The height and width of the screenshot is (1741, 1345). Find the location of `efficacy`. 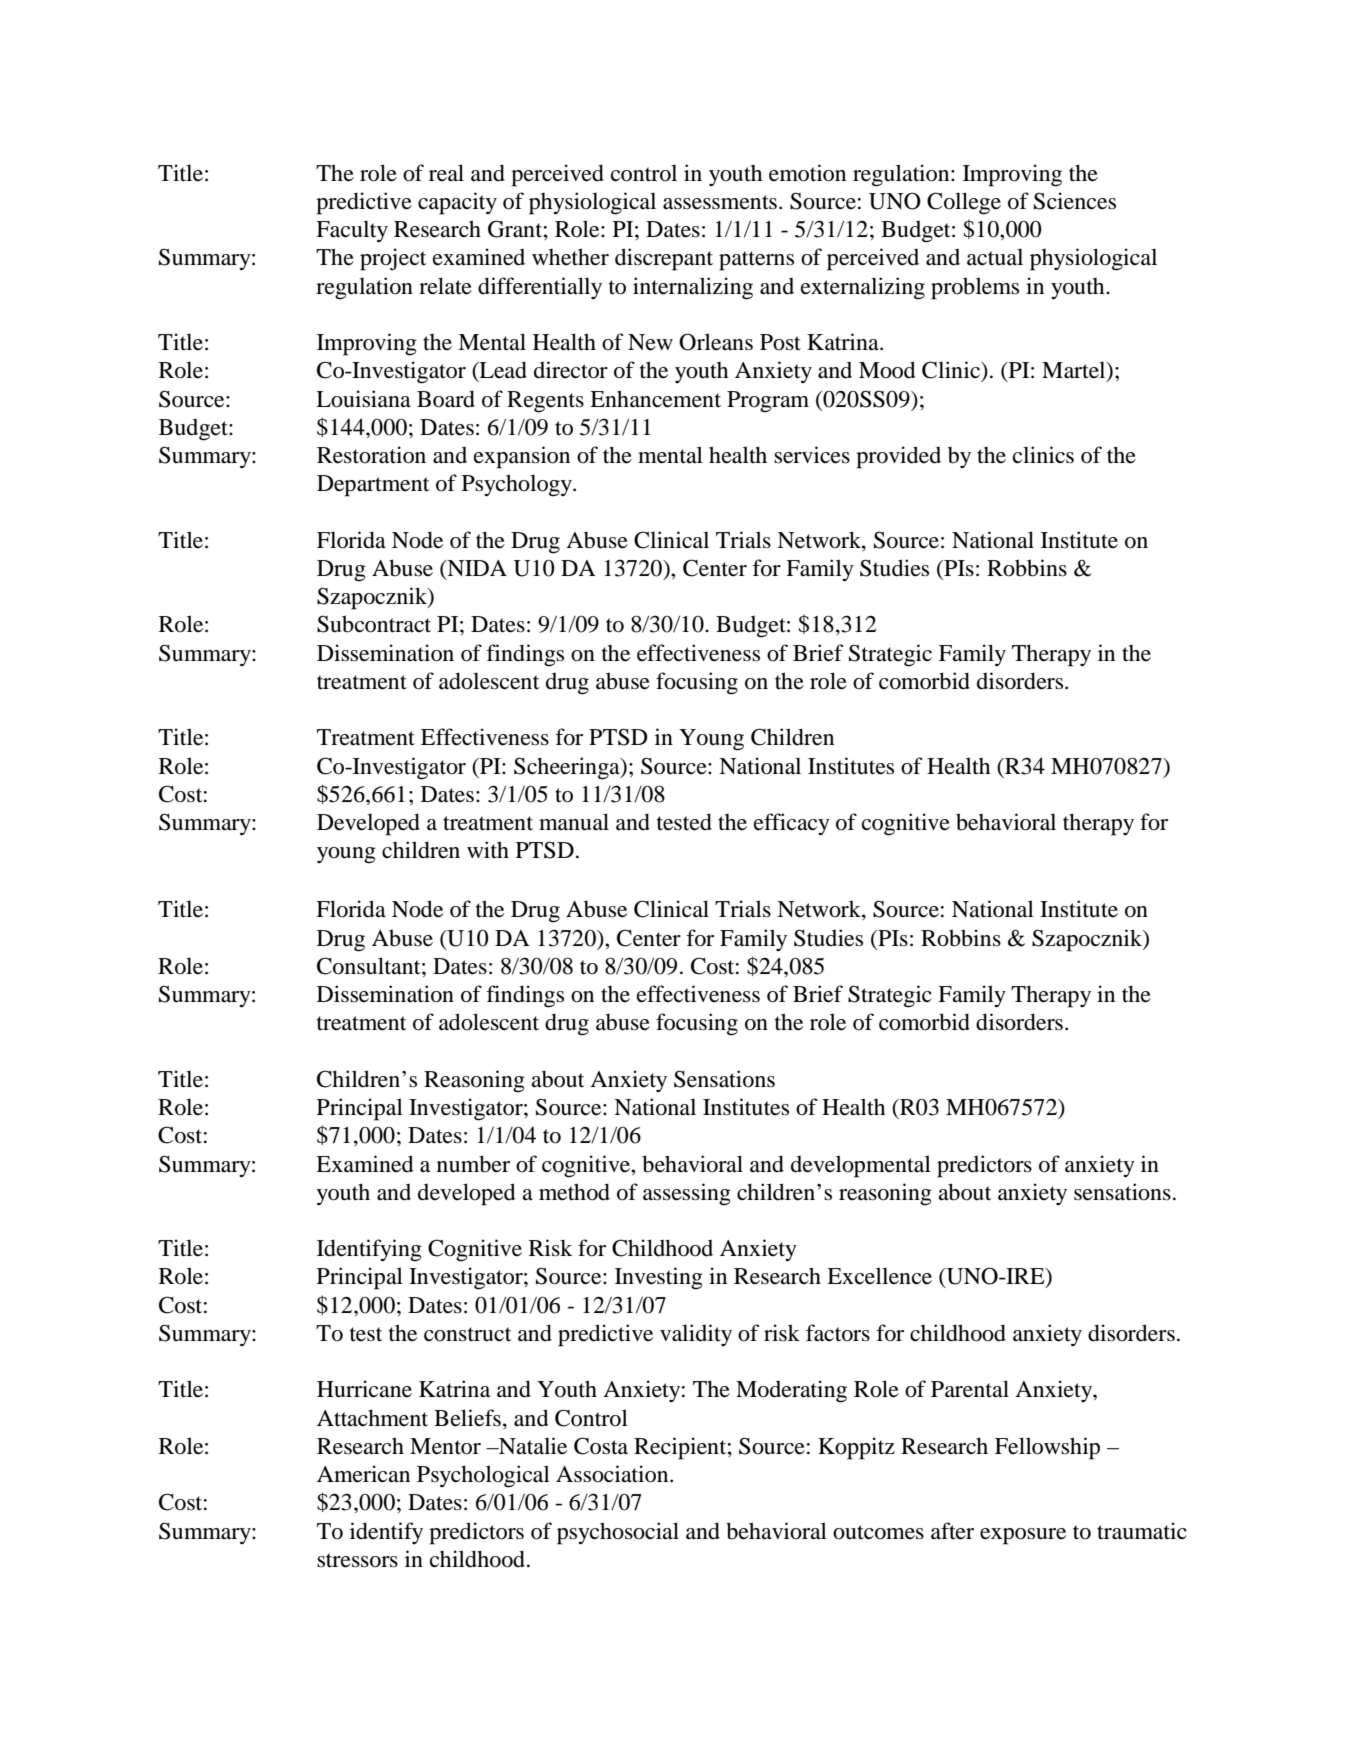

efficacy is located at coordinates (792, 824).
